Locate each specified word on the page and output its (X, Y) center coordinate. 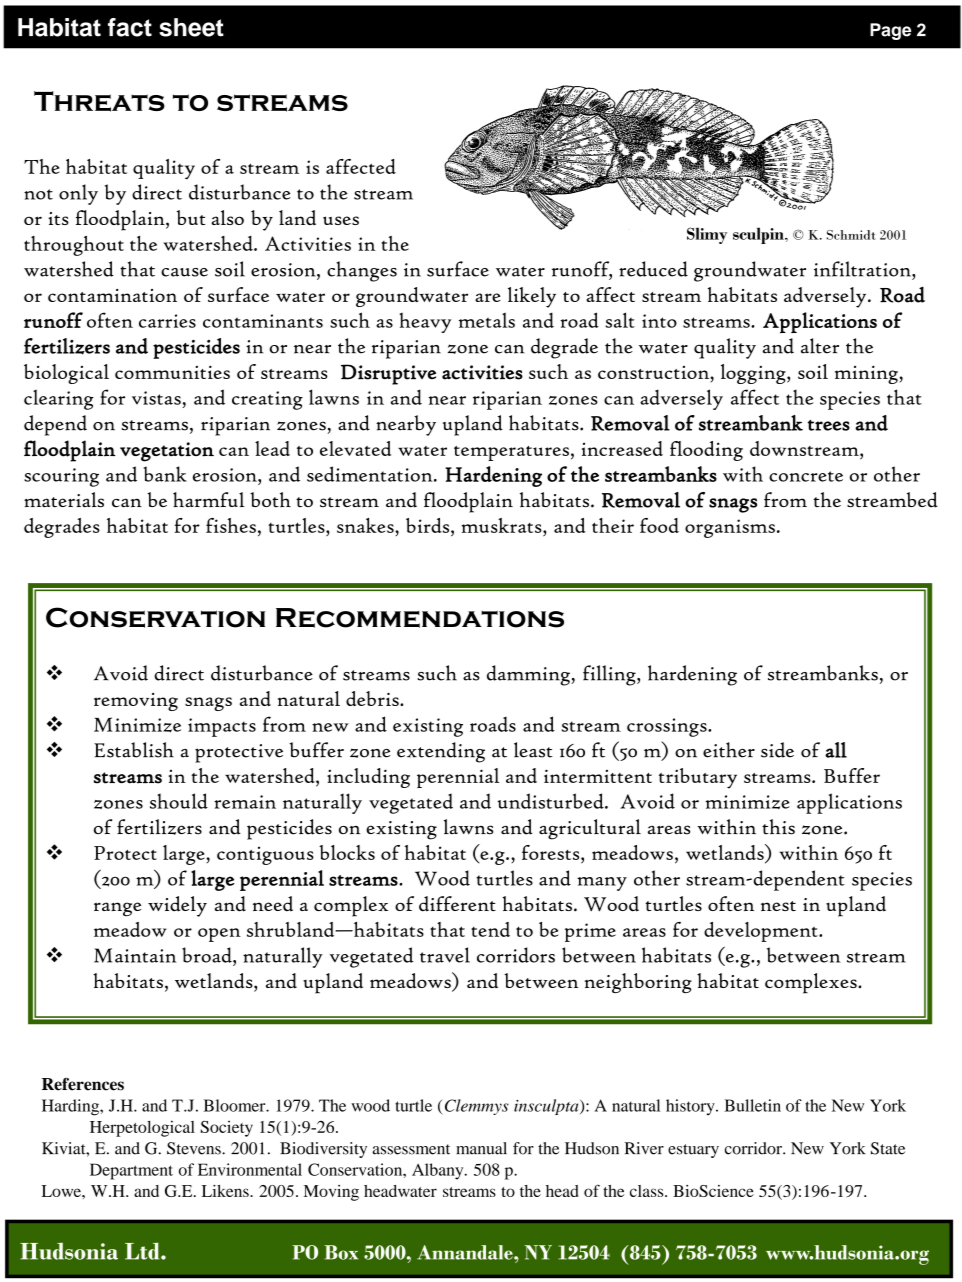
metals (487, 320)
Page (890, 31)
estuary (693, 1151)
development (762, 932)
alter (820, 346)
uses (341, 220)
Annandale (466, 1252)
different (457, 904)
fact (130, 27)
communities (172, 372)
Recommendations (420, 618)
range (117, 909)
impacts (222, 727)
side (777, 750)
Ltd (143, 1251)
